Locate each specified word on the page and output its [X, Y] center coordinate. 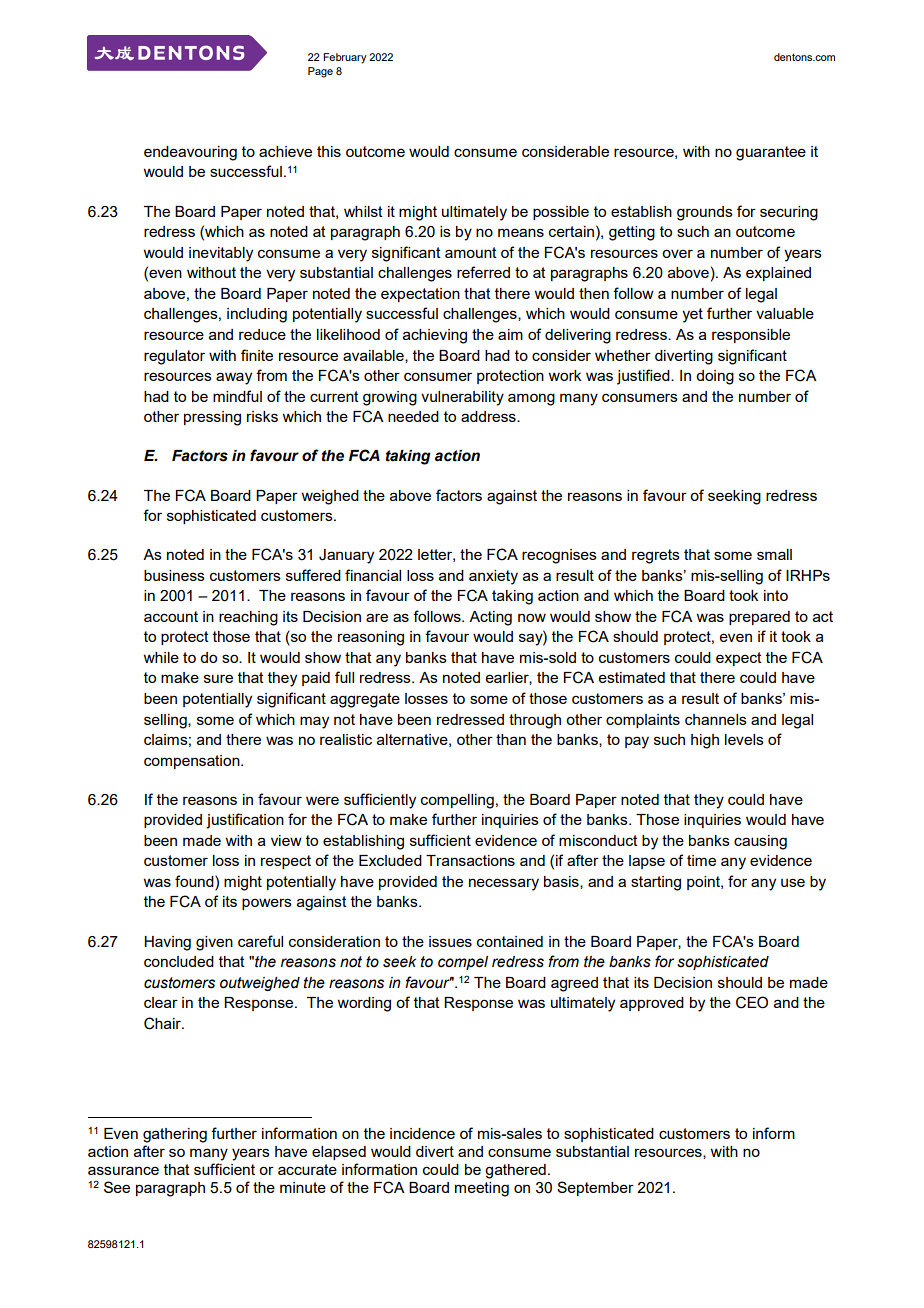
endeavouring [190, 153]
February [345, 58]
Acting [490, 618]
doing [715, 377]
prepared [759, 618]
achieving [435, 336]
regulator [174, 357]
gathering [175, 1135]
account [171, 616]
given [214, 943]
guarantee [771, 153]
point [704, 883]
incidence [422, 1133]
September [595, 1188]
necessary [504, 884]
